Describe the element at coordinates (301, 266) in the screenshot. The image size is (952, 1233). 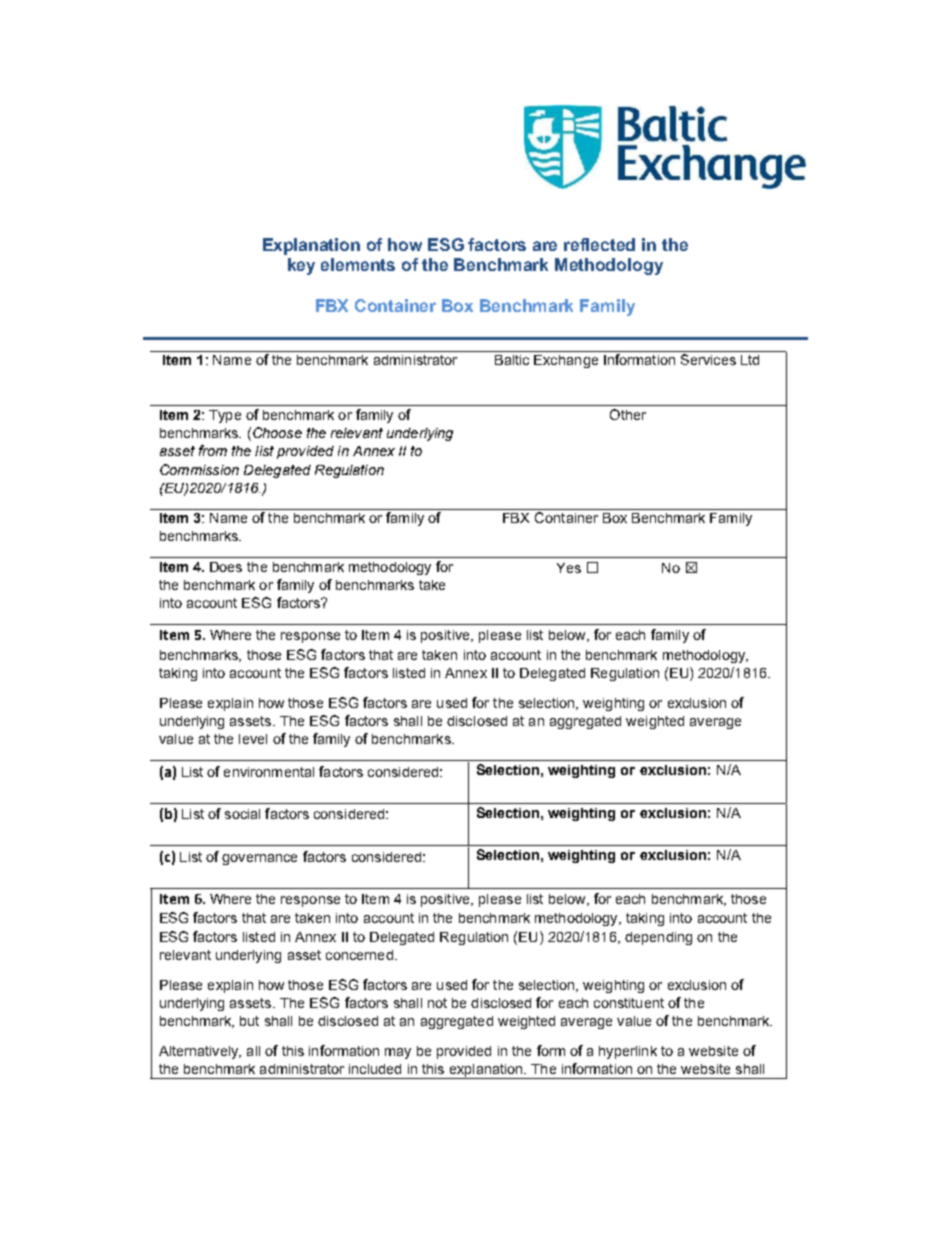
I see `key` at that location.
